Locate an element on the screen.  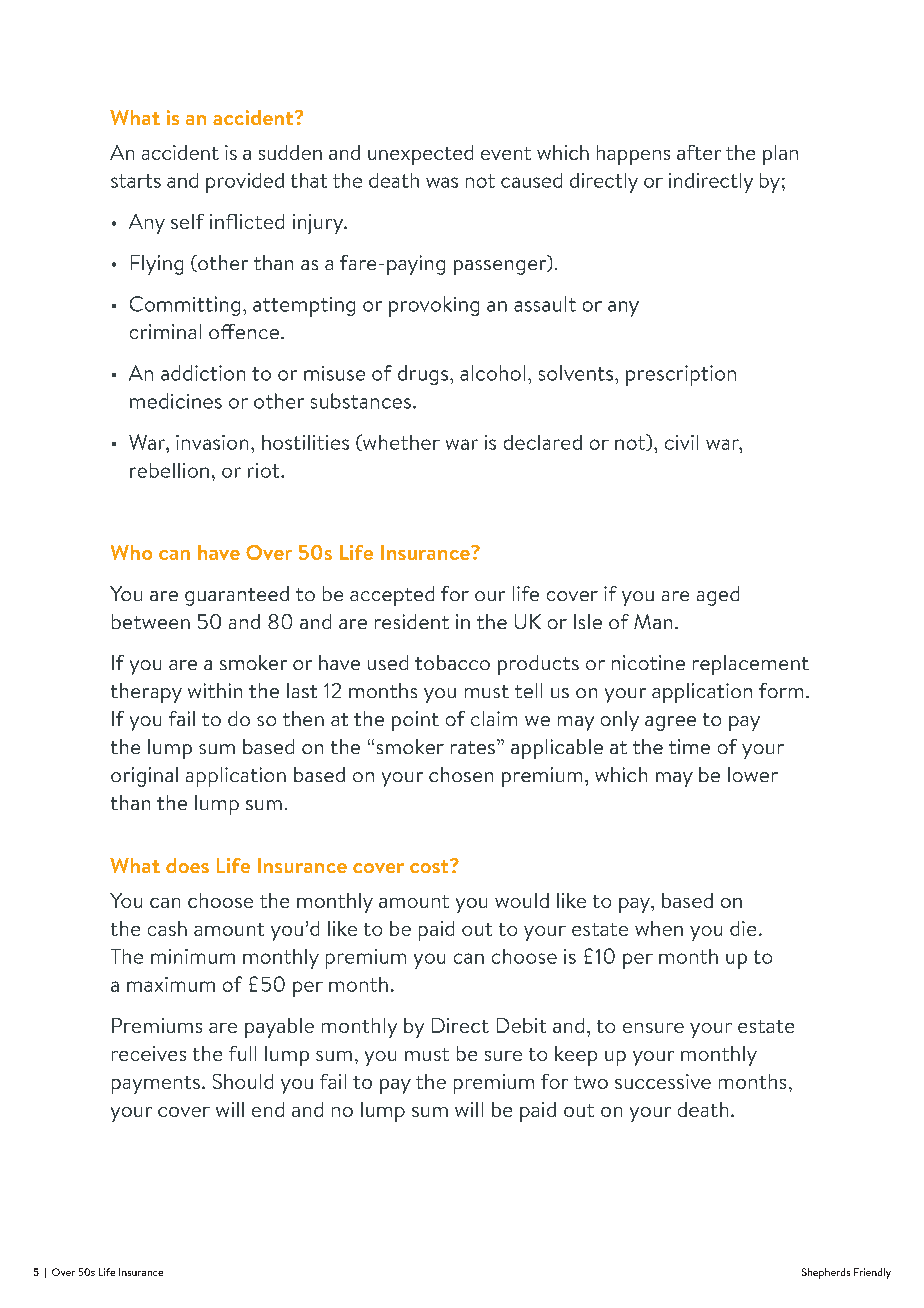
Should is located at coordinates (243, 1081).
